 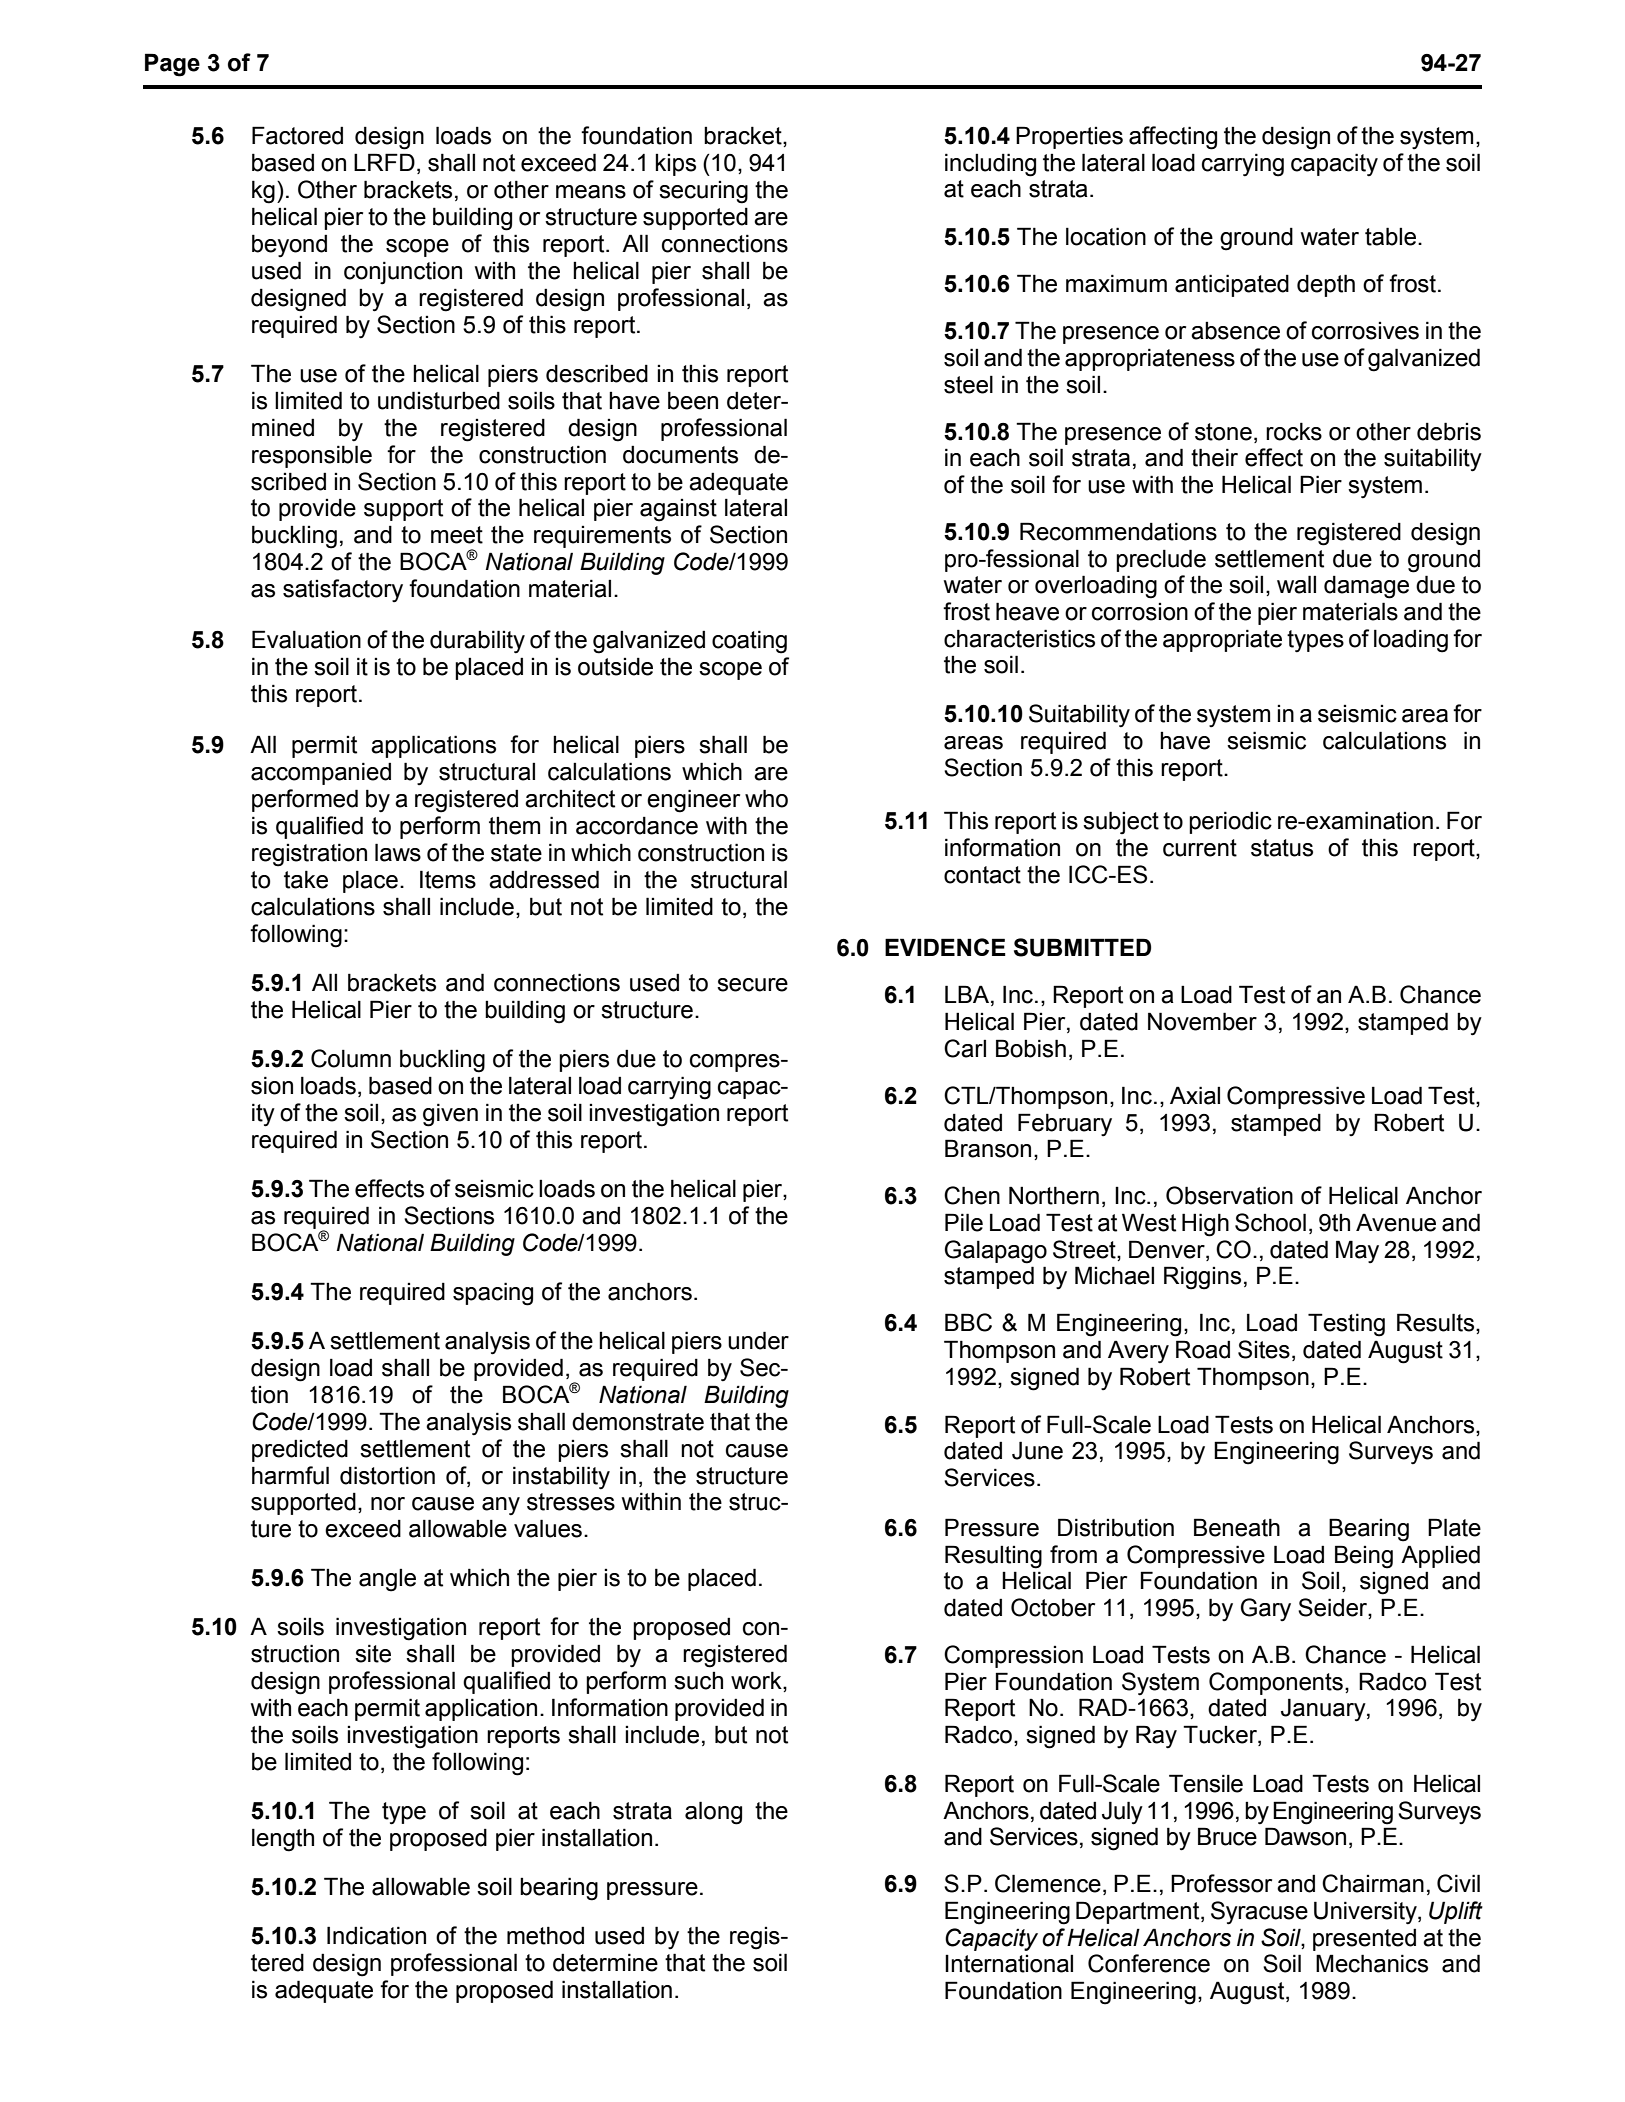 I want to click on length, so click(x=283, y=1840).
